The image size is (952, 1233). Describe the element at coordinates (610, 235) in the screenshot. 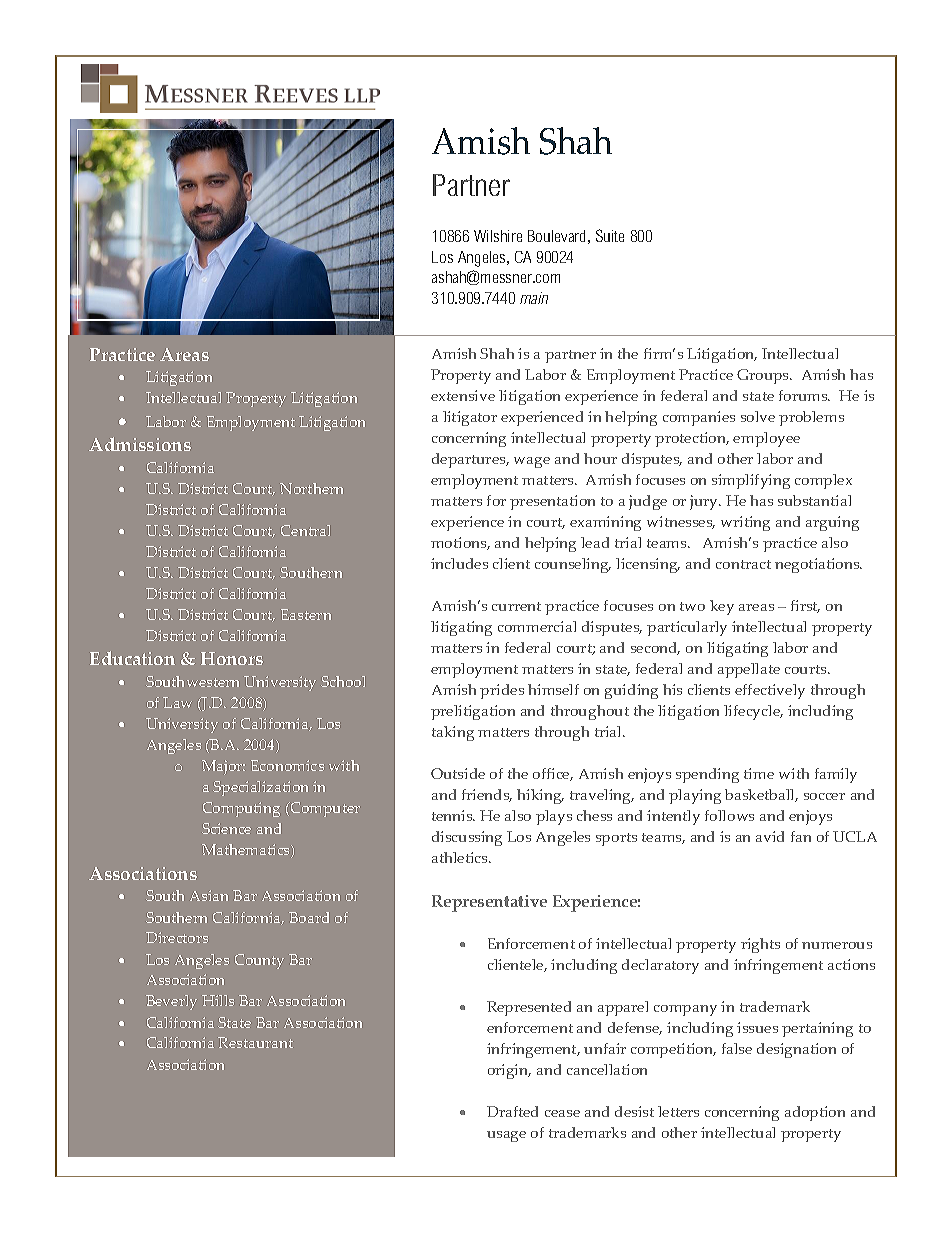

I see `Suite` at that location.
